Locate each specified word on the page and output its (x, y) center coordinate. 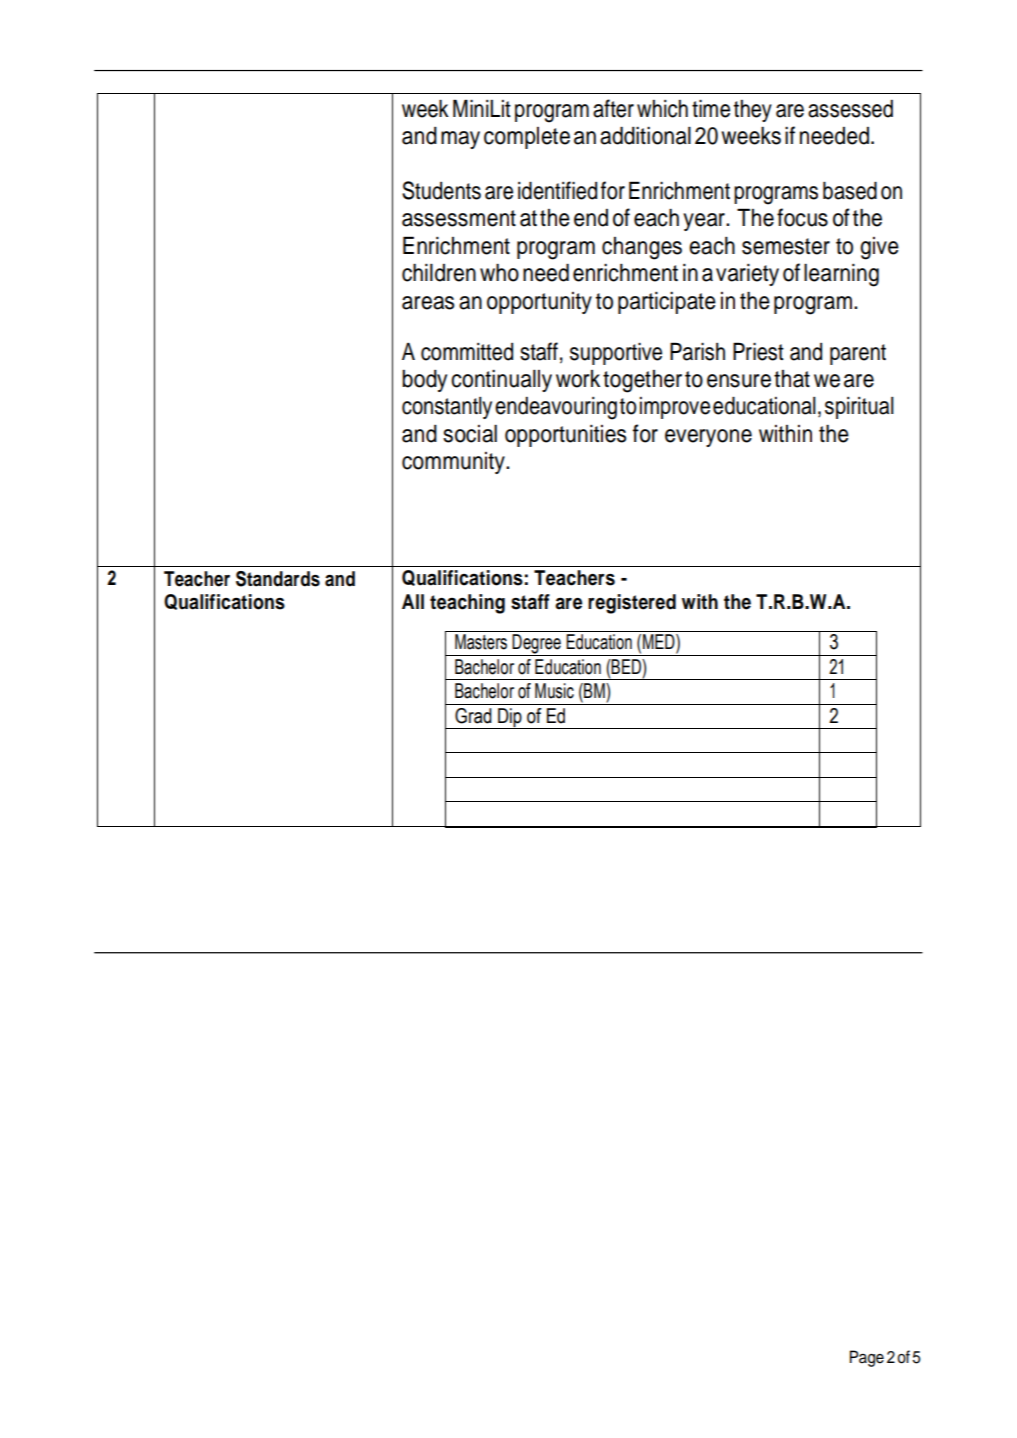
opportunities (566, 436)
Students (441, 190)
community (454, 463)
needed (834, 136)
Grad (473, 716)
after (613, 108)
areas (428, 303)
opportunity (539, 303)
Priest (758, 351)
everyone (708, 438)
